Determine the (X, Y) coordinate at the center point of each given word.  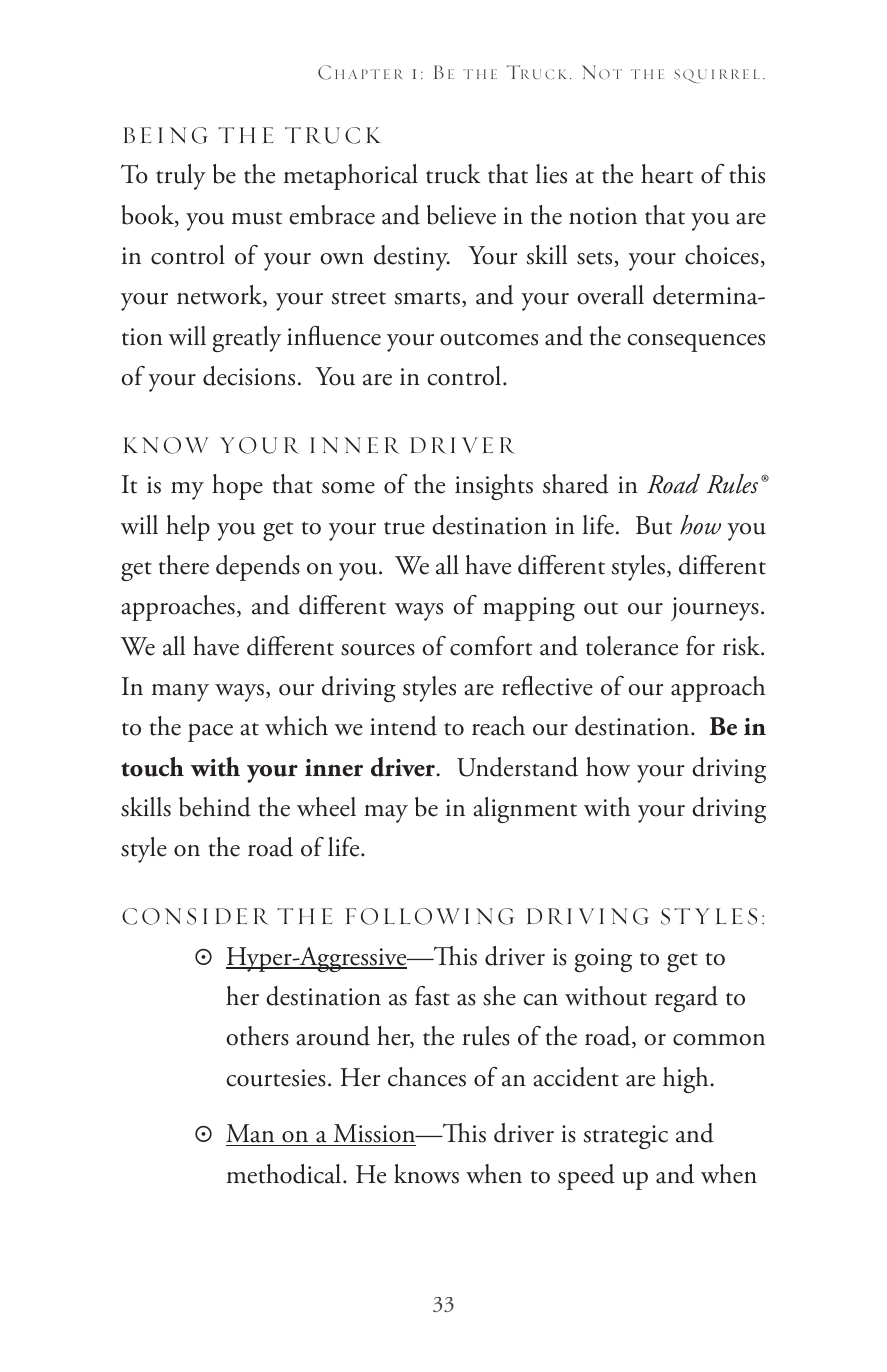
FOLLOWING (430, 916)
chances (427, 1077)
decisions (249, 376)
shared (576, 484)
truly (181, 177)
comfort (491, 646)
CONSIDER (195, 916)
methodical (285, 1174)
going (603, 960)
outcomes (489, 339)
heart (667, 174)
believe (461, 215)
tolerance (632, 646)
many (180, 693)
